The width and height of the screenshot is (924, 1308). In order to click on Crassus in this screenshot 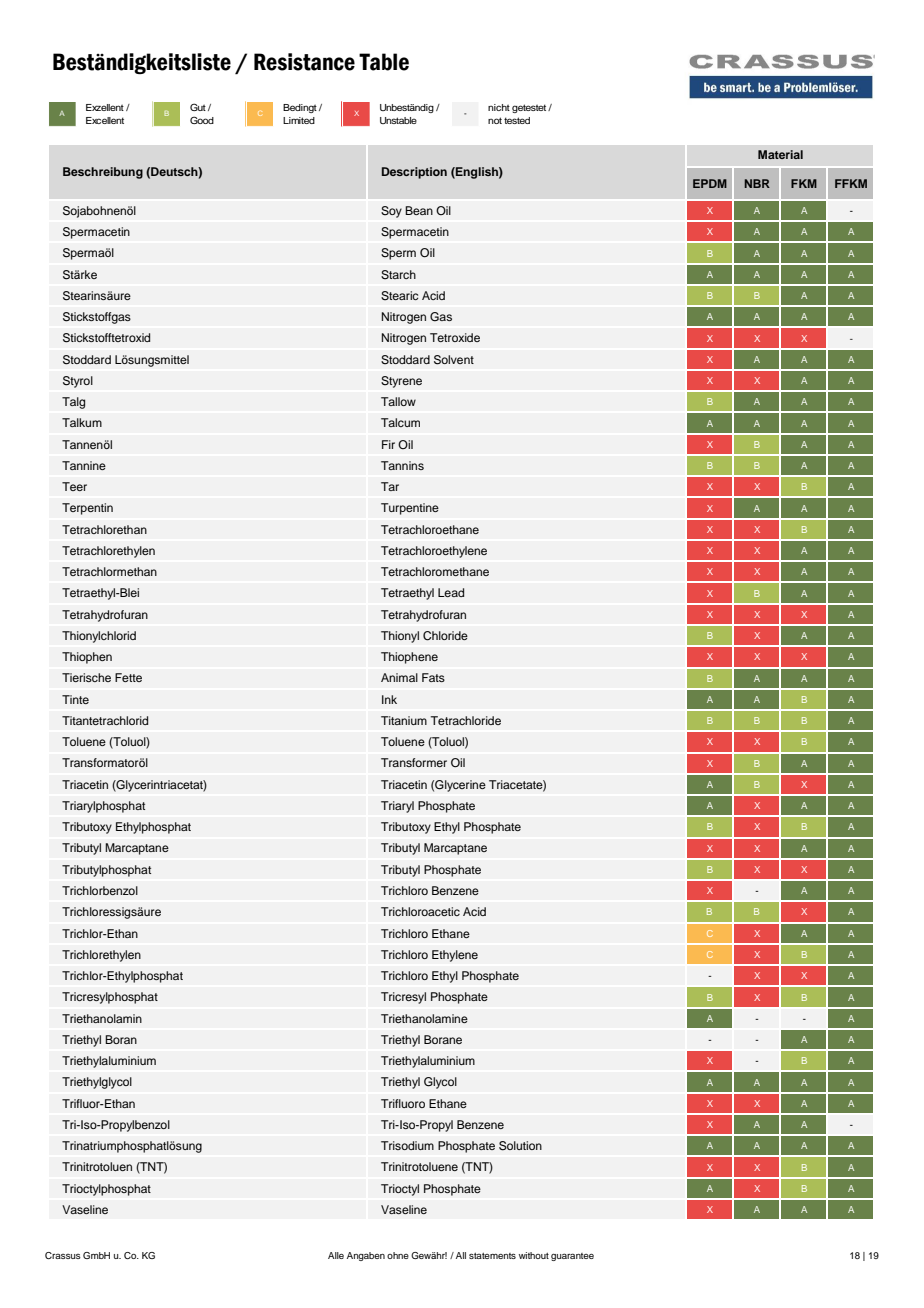, I will do `click(63, 1255)`.
